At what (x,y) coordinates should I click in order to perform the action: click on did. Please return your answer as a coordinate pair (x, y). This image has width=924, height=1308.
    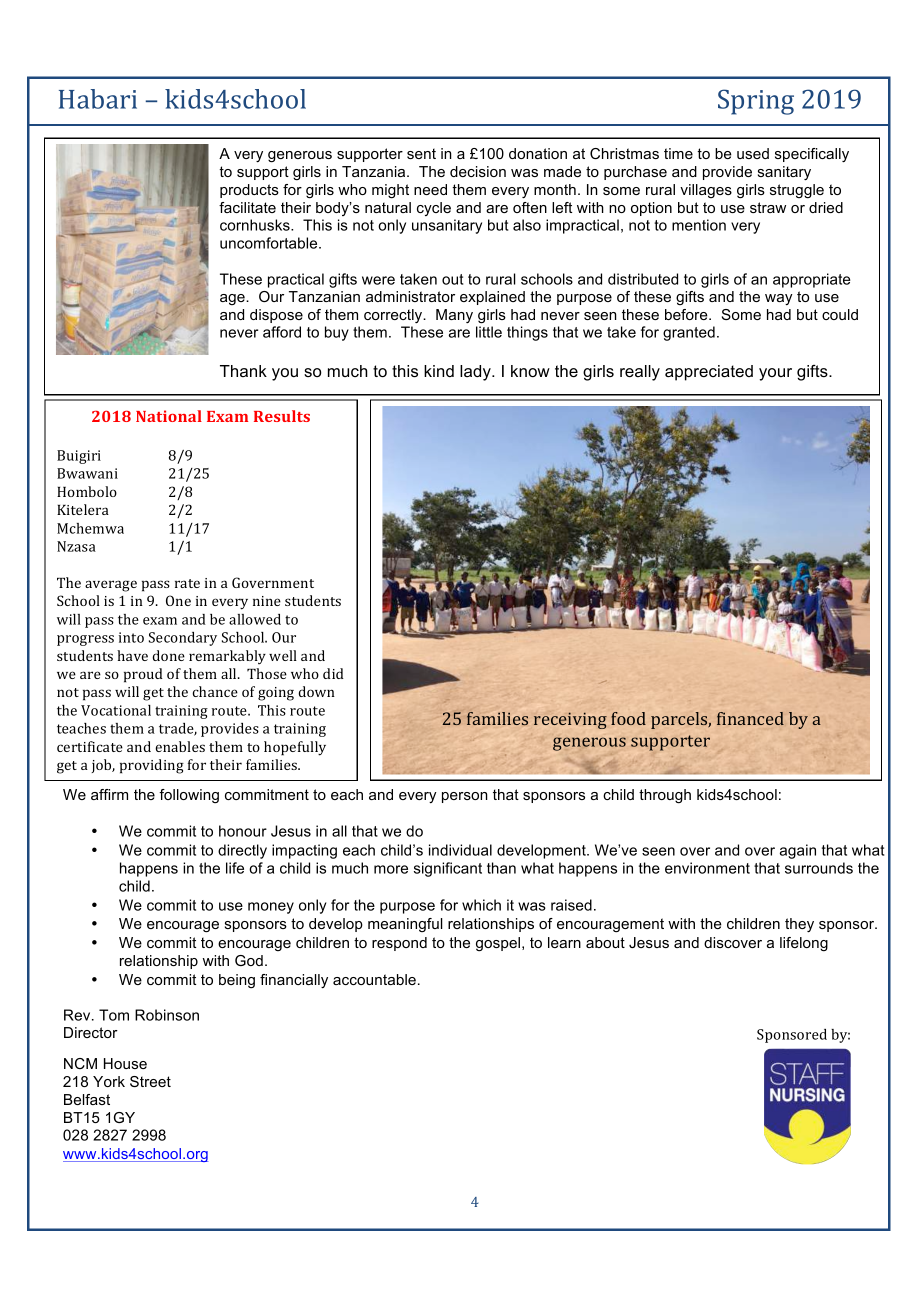
    Looking at the image, I should click on (333, 673).
